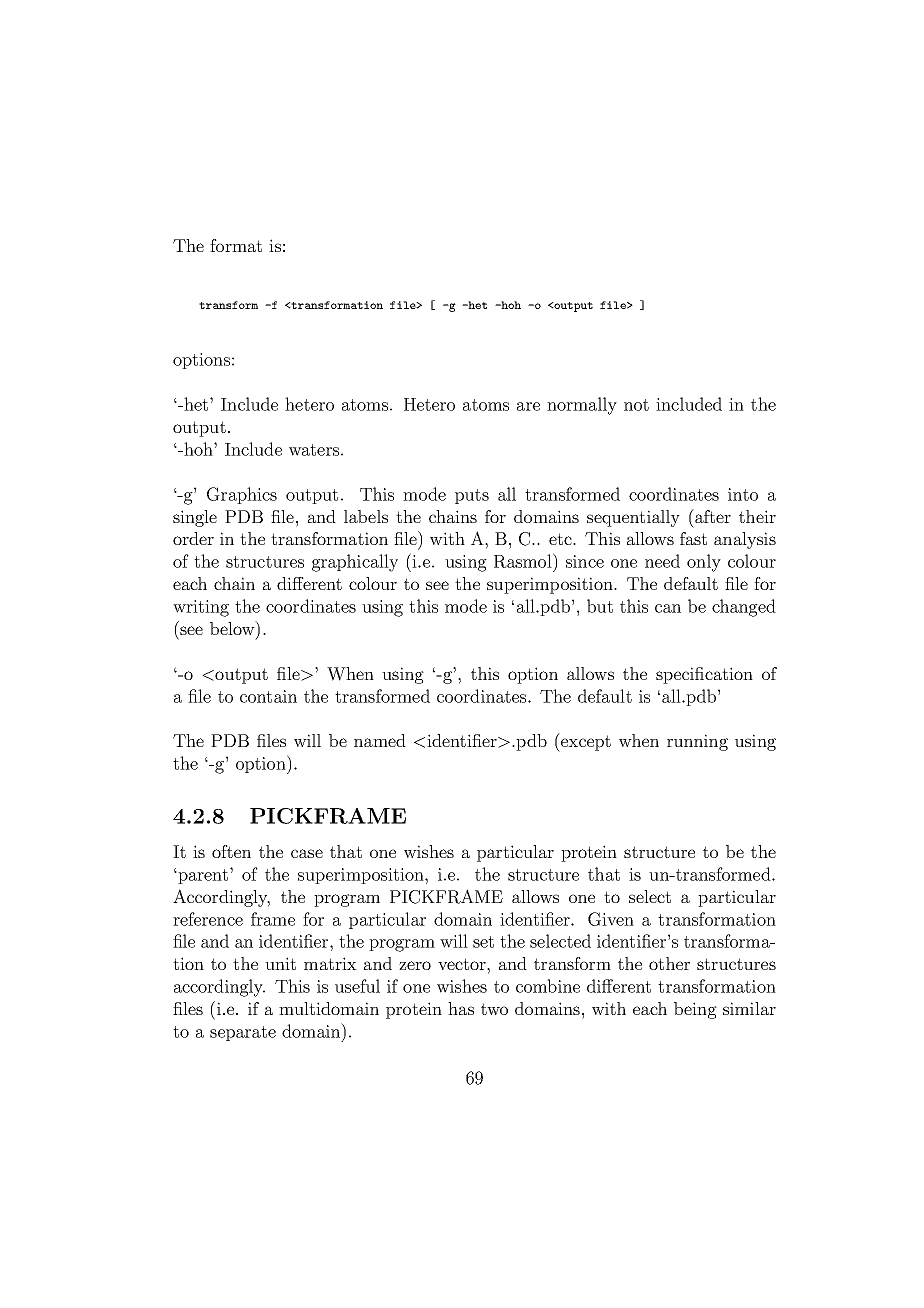  What do you see at coordinates (243, 1033) in the screenshot?
I see `separate` at bounding box center [243, 1033].
